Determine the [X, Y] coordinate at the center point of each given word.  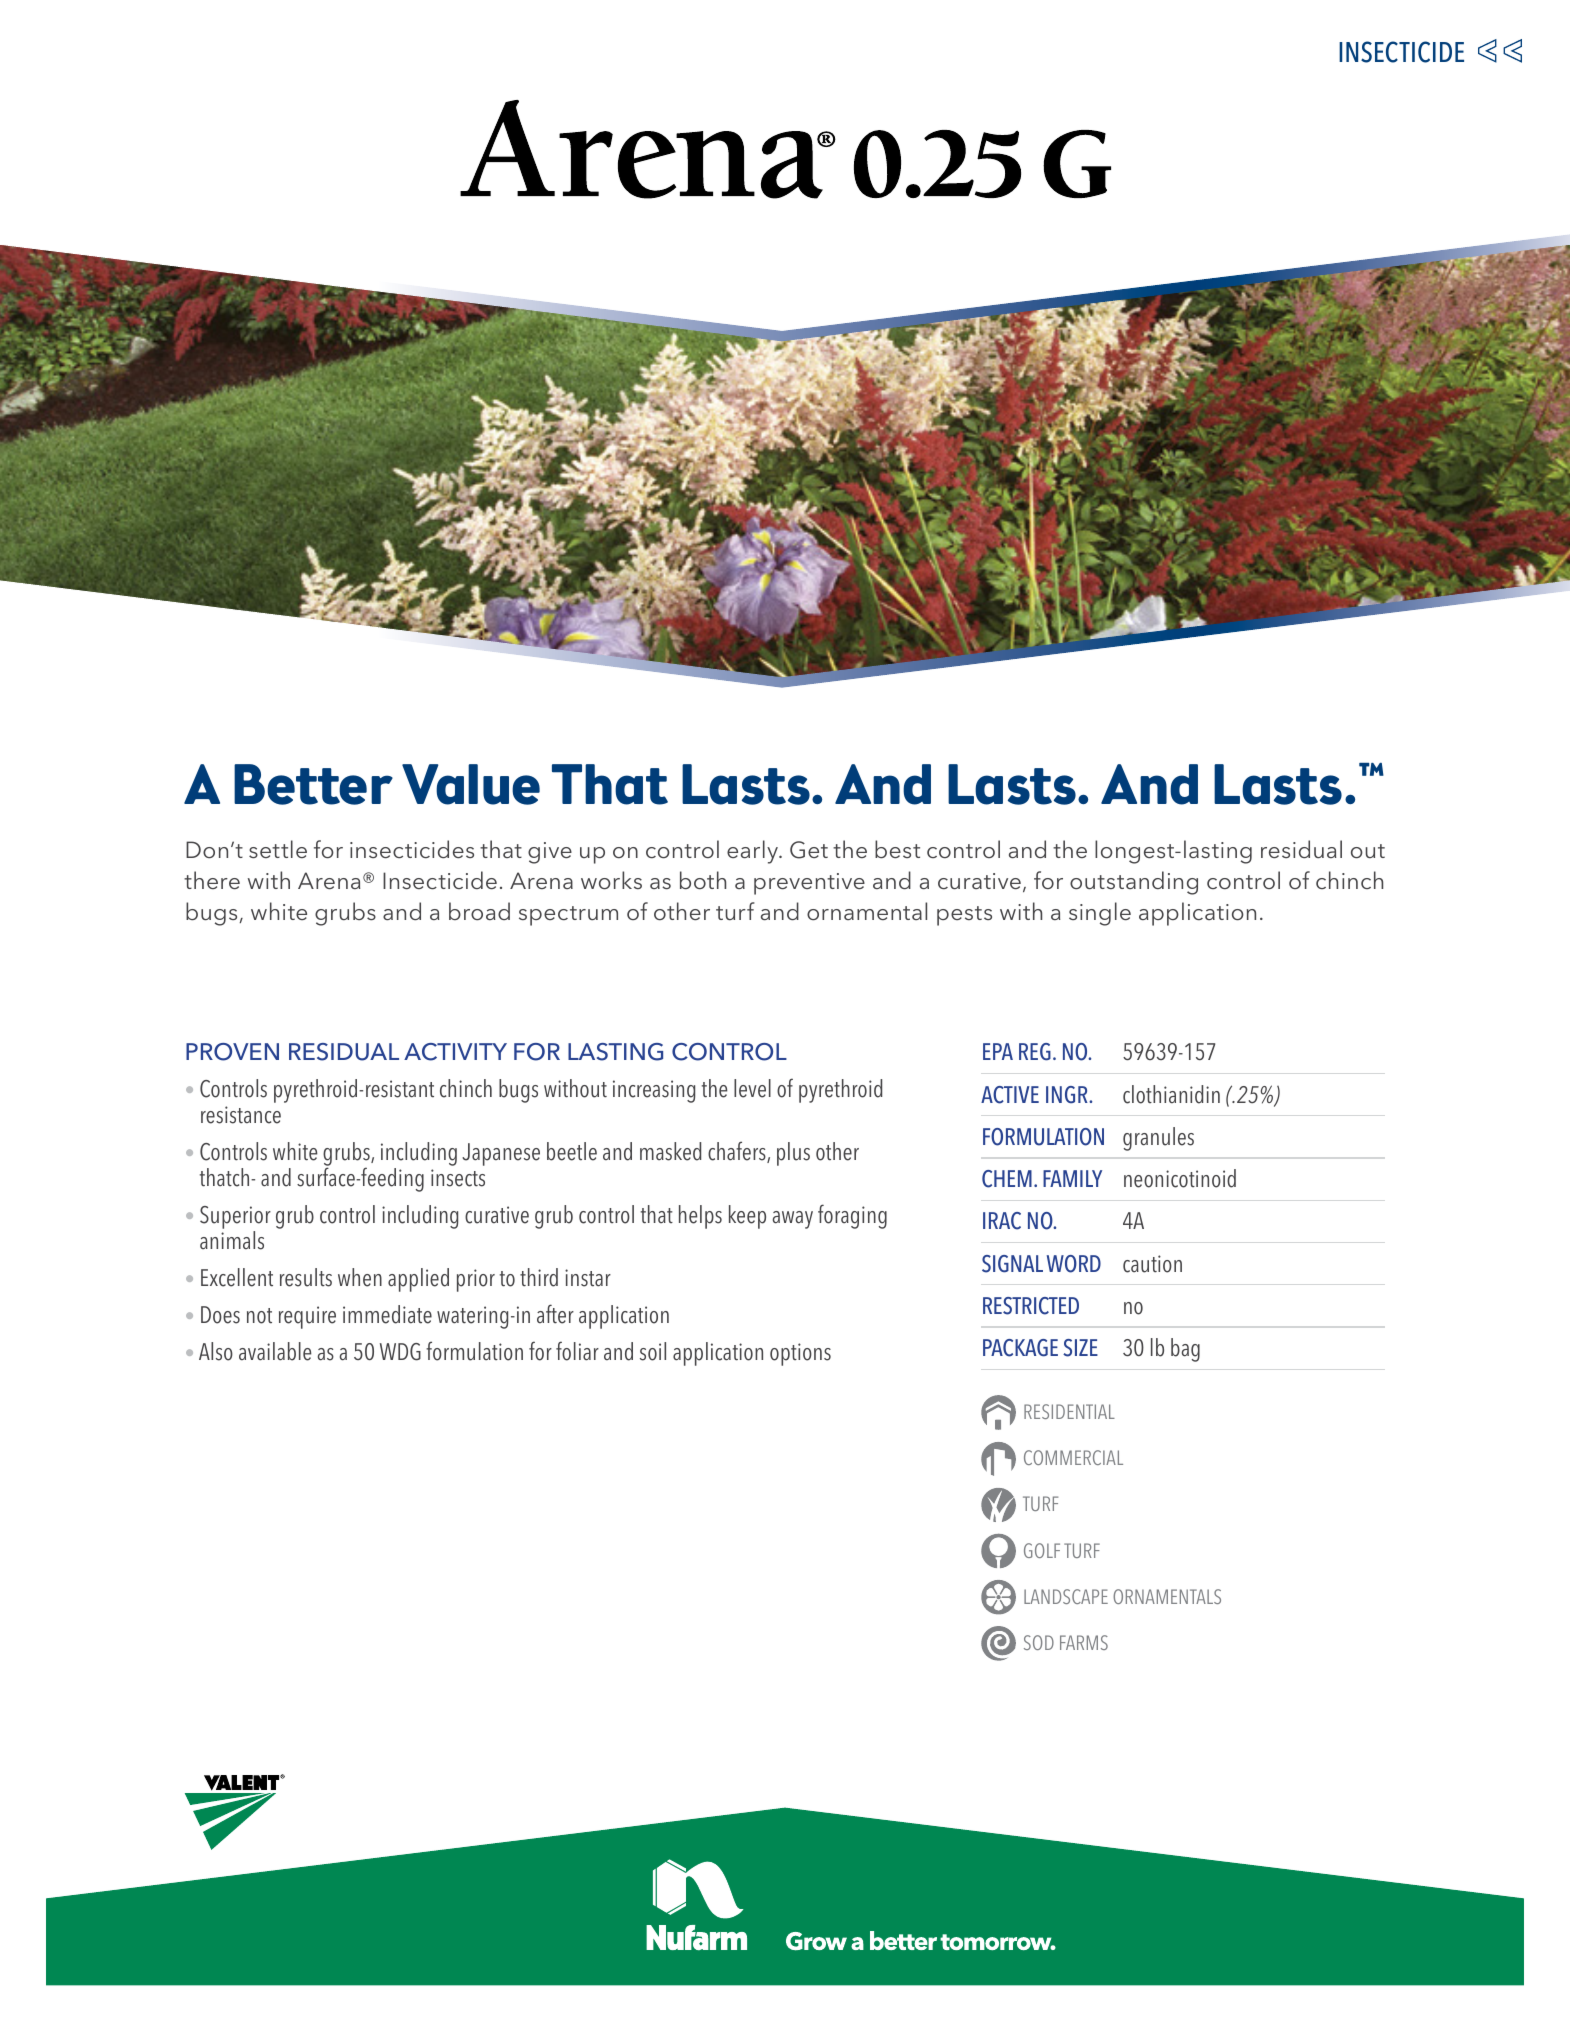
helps [700, 1217]
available [275, 1351]
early [754, 852]
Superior [235, 1219]
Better [313, 784]
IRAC [1002, 1221]
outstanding [1134, 883]
